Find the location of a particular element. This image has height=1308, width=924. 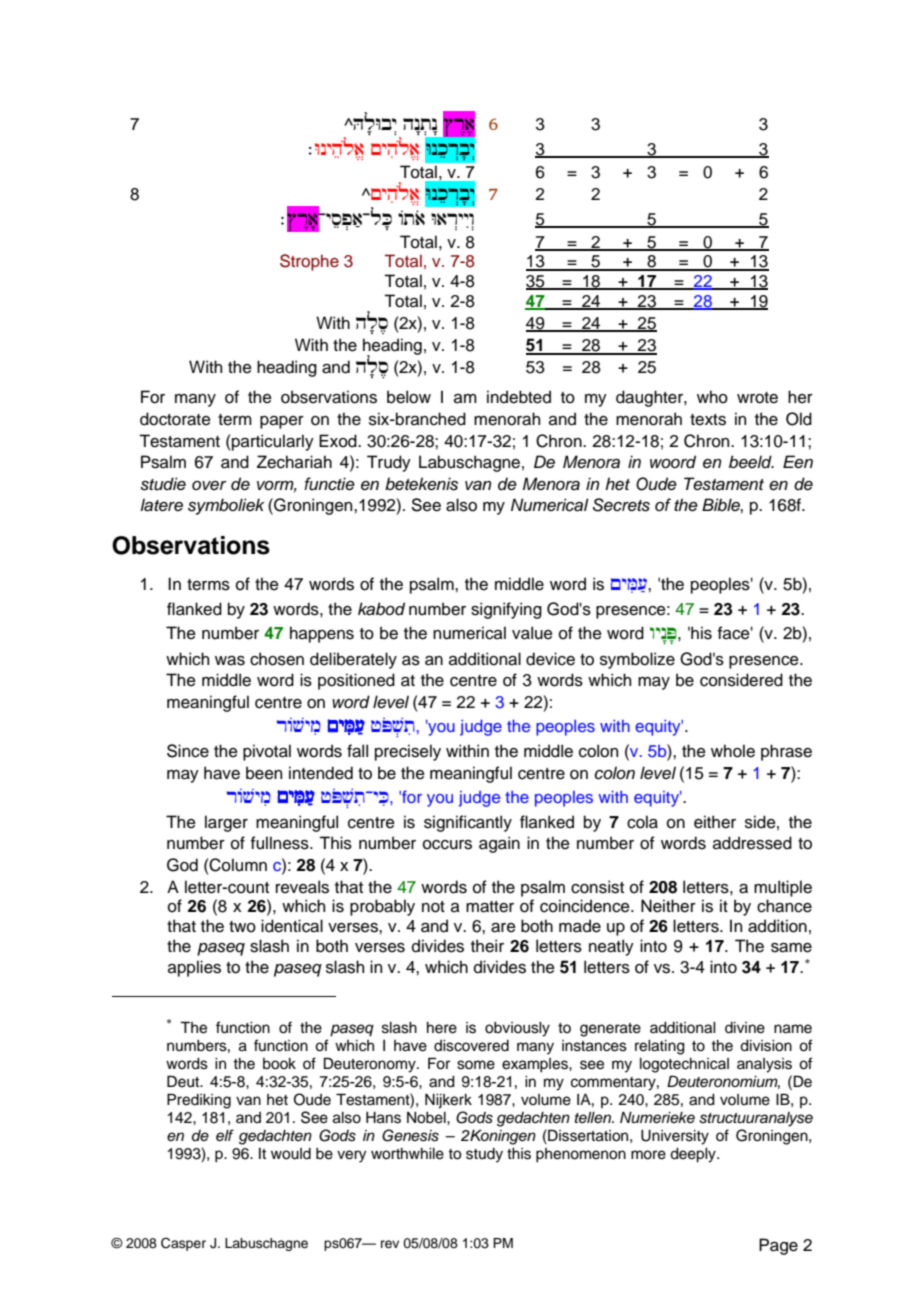

texts is located at coordinates (708, 420).
